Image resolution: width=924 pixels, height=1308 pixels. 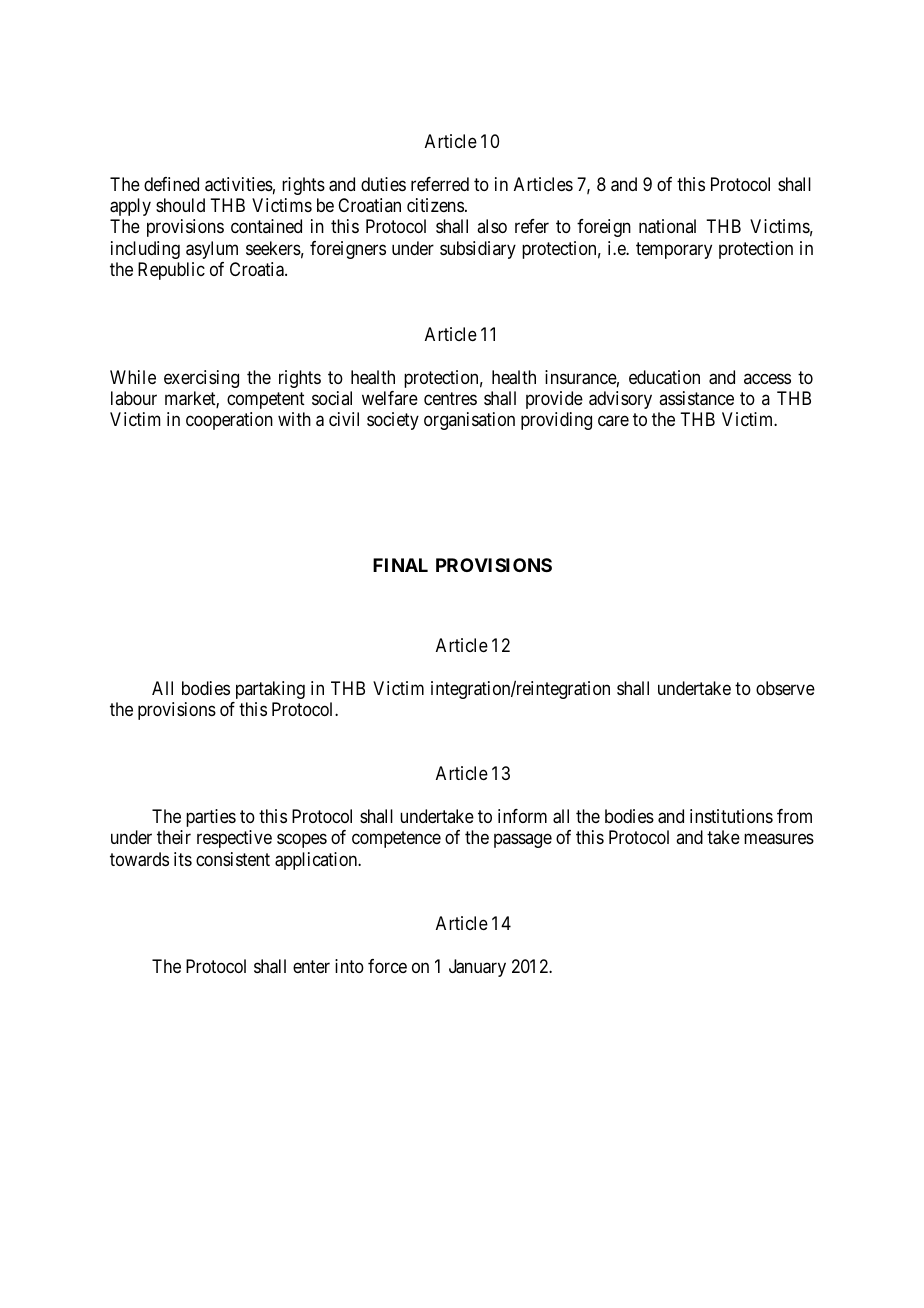 I want to click on parties, so click(x=211, y=818).
